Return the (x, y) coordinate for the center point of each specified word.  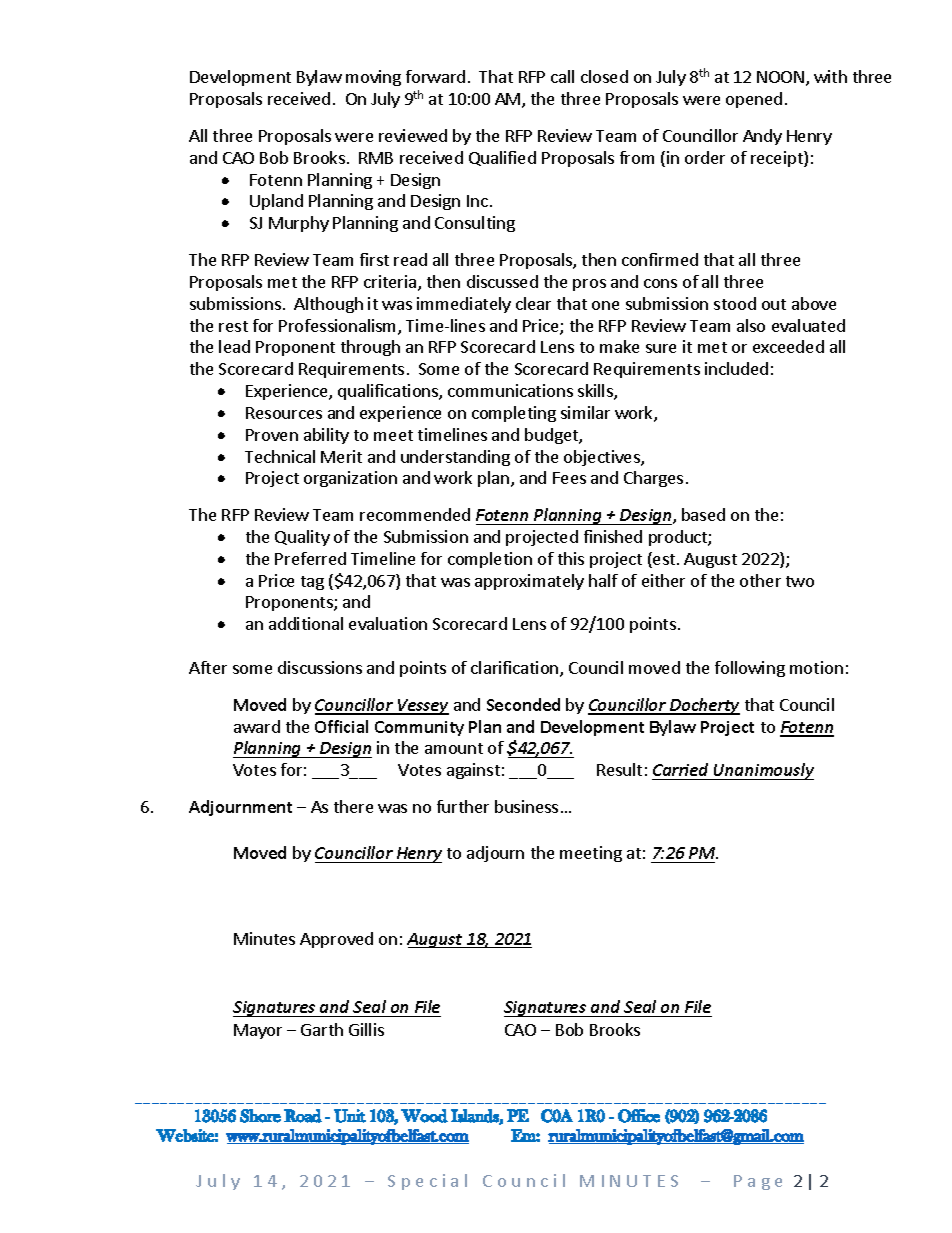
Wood (424, 1116)
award (257, 726)
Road (303, 1116)
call (562, 76)
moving (373, 78)
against (473, 771)
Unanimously (762, 771)
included (736, 368)
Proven (272, 435)
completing (514, 414)
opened (754, 100)
